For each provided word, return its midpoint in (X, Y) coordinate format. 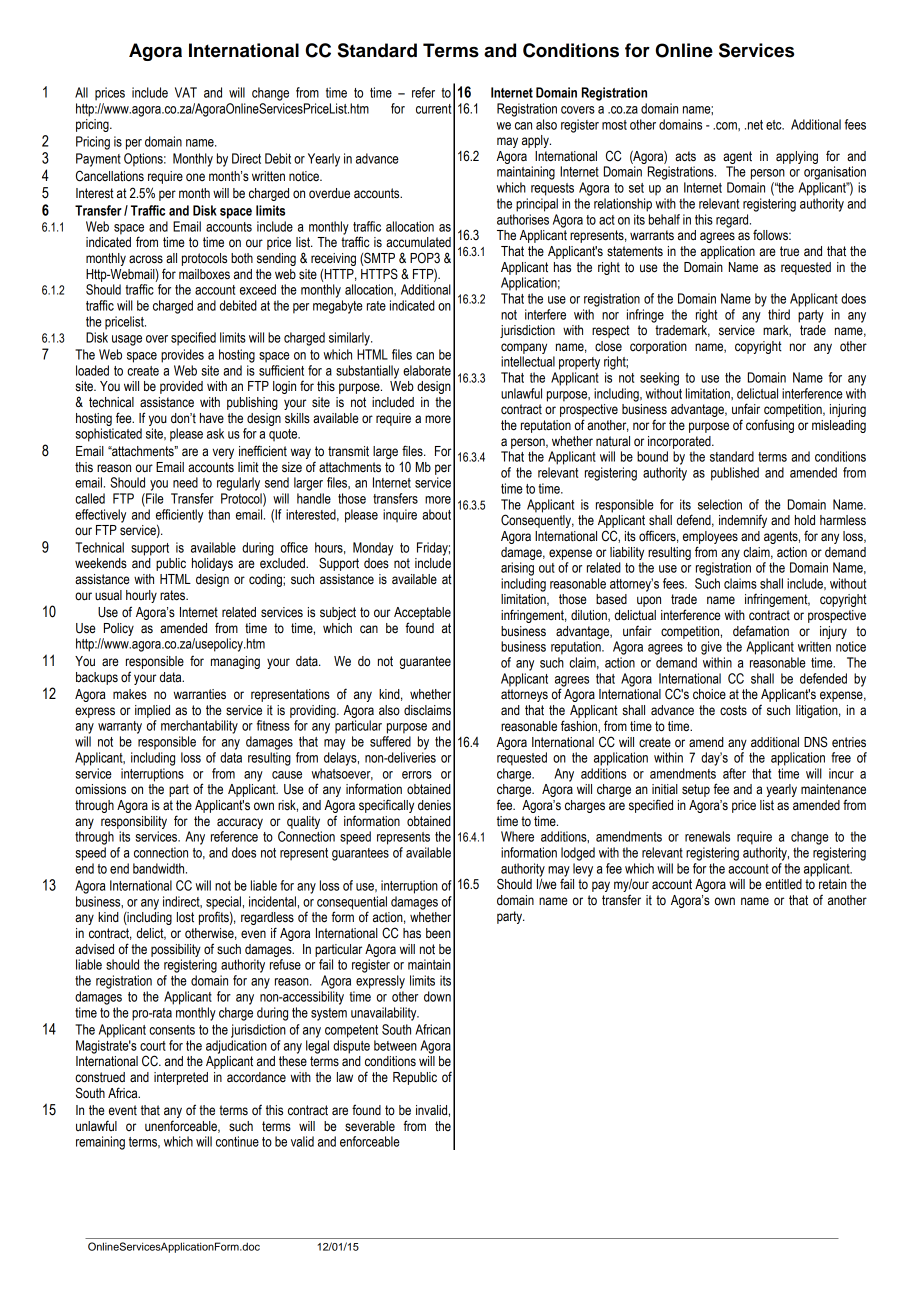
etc (775, 125)
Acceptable (422, 613)
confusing (770, 426)
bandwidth (160, 868)
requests (552, 189)
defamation (761, 631)
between (395, 1045)
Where (517, 836)
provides (182, 356)
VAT (186, 92)
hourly (141, 596)
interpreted (181, 1078)
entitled (783, 884)
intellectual (528, 361)
